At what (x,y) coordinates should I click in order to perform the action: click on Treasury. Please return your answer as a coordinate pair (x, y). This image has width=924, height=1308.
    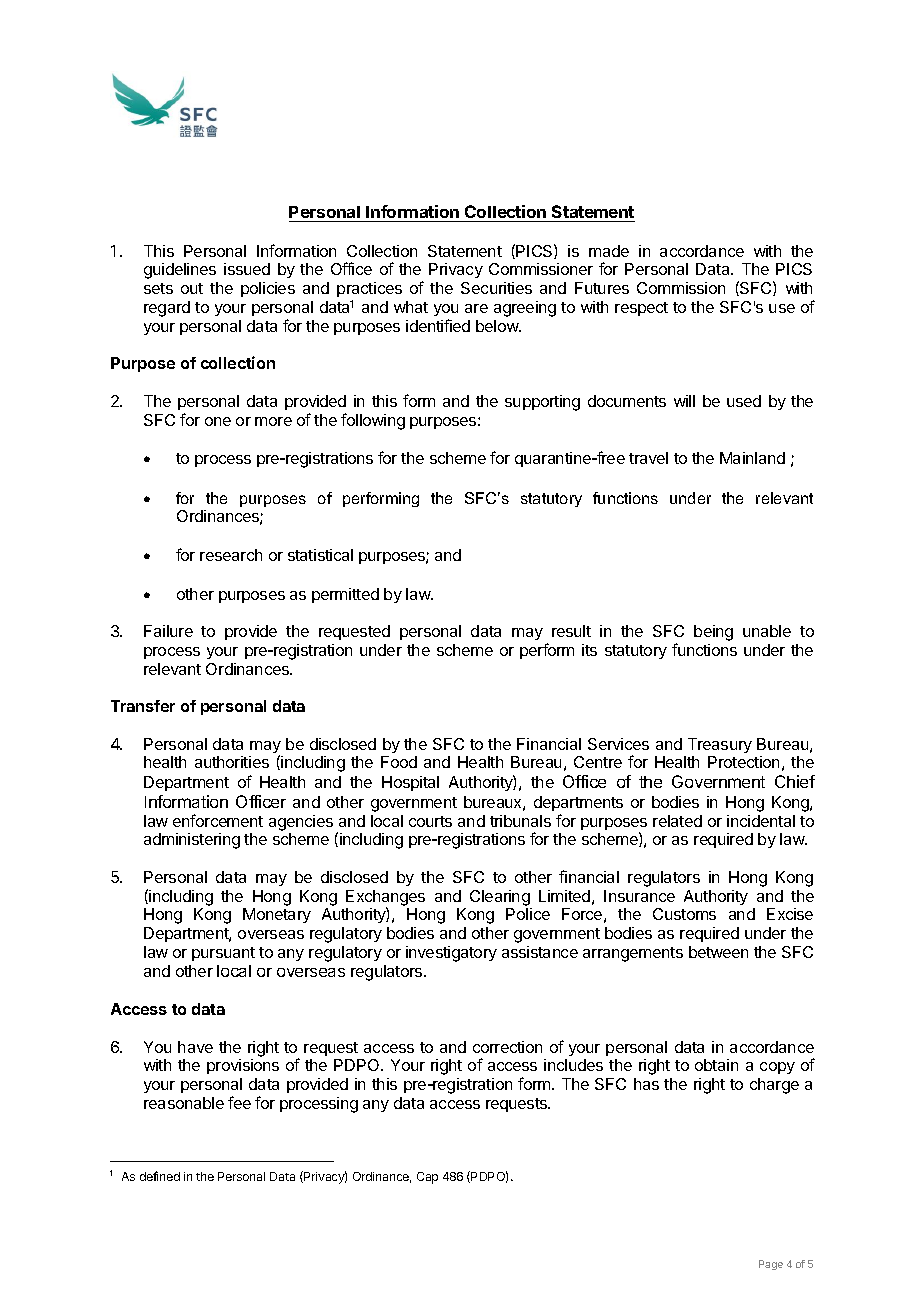
    Looking at the image, I should click on (720, 745).
